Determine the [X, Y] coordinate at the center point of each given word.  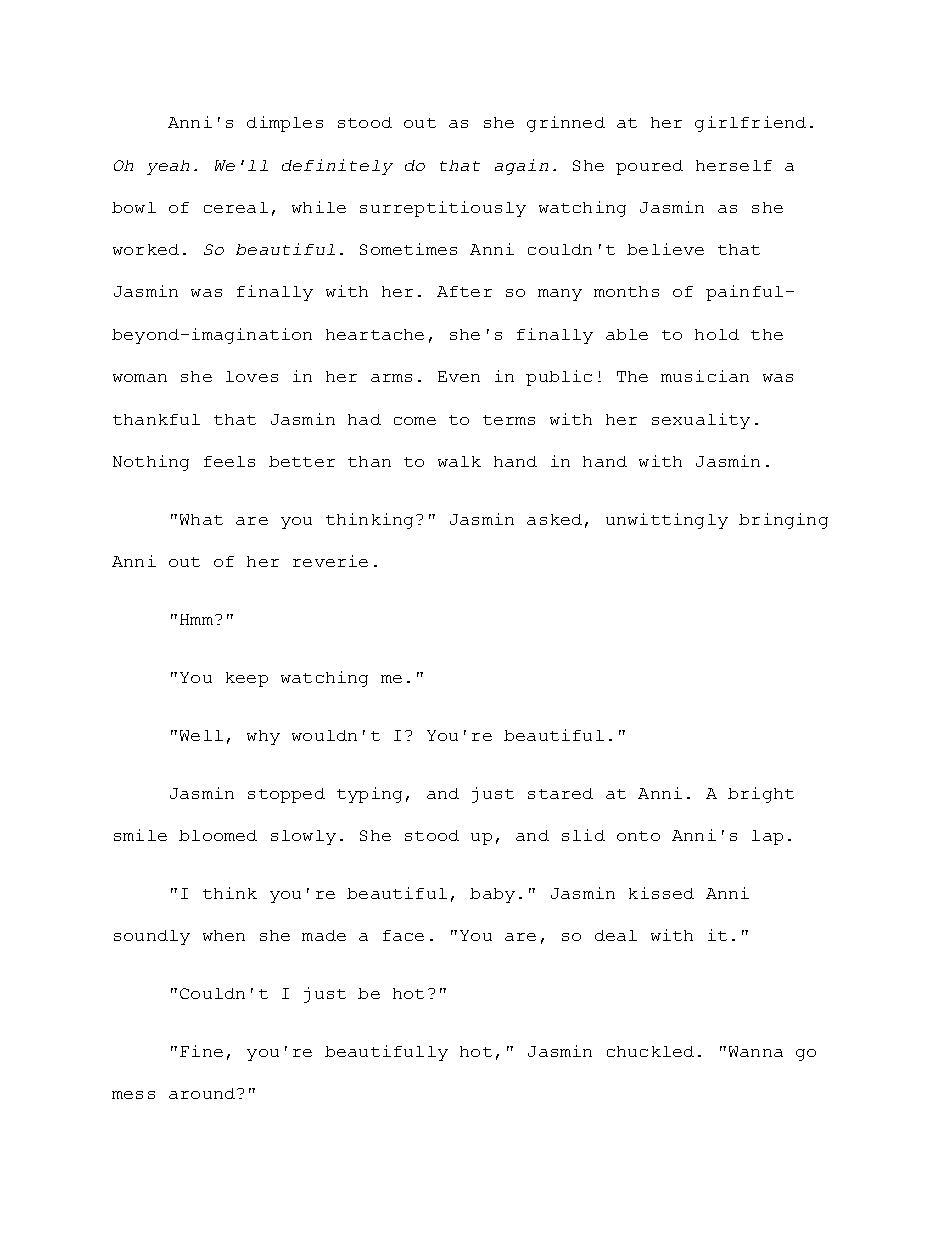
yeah [168, 167]
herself [734, 165]
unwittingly [667, 521]
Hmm [196, 619]
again [521, 167]
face [403, 935]
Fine [201, 1051]
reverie [330, 561]
